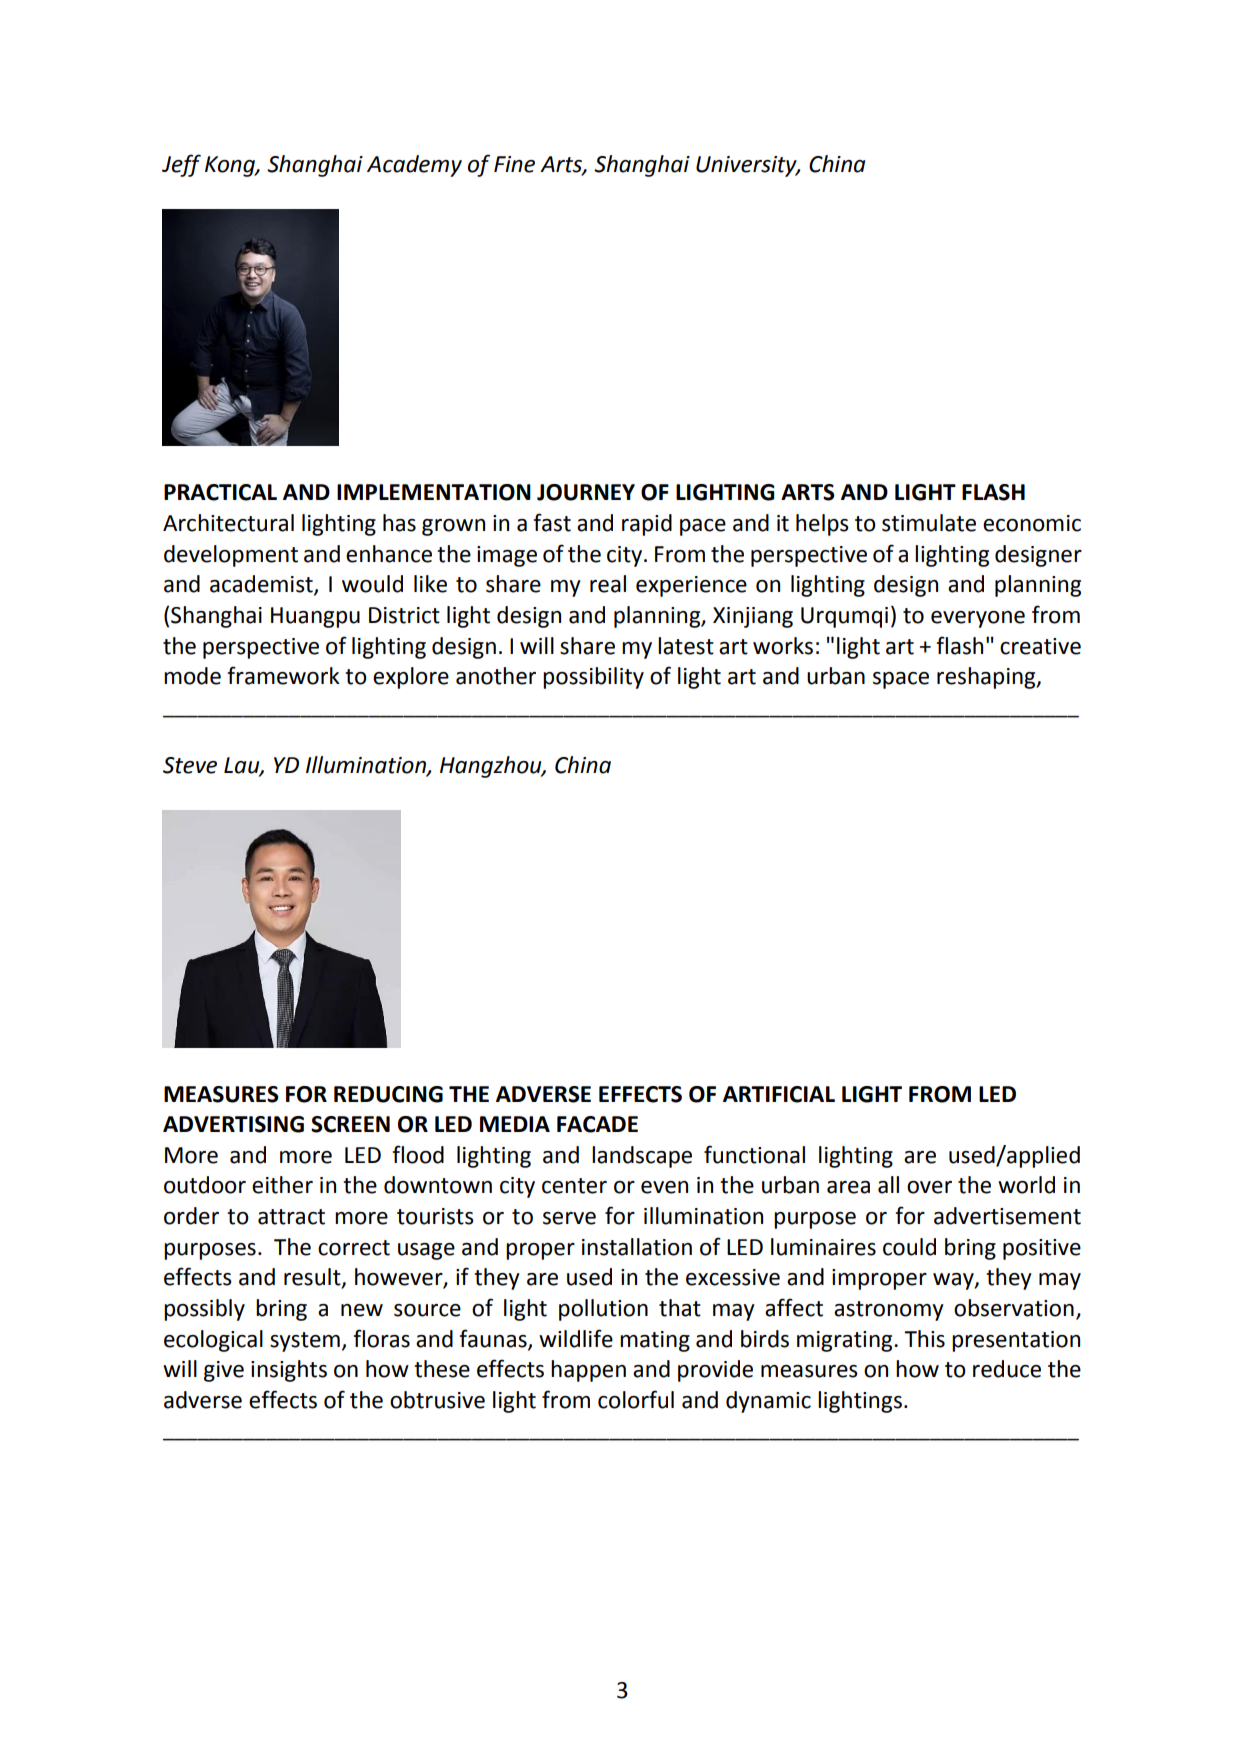 The width and height of the screenshot is (1245, 1760). Describe the element at coordinates (588, 1371) in the screenshot. I see `happen` at that location.
